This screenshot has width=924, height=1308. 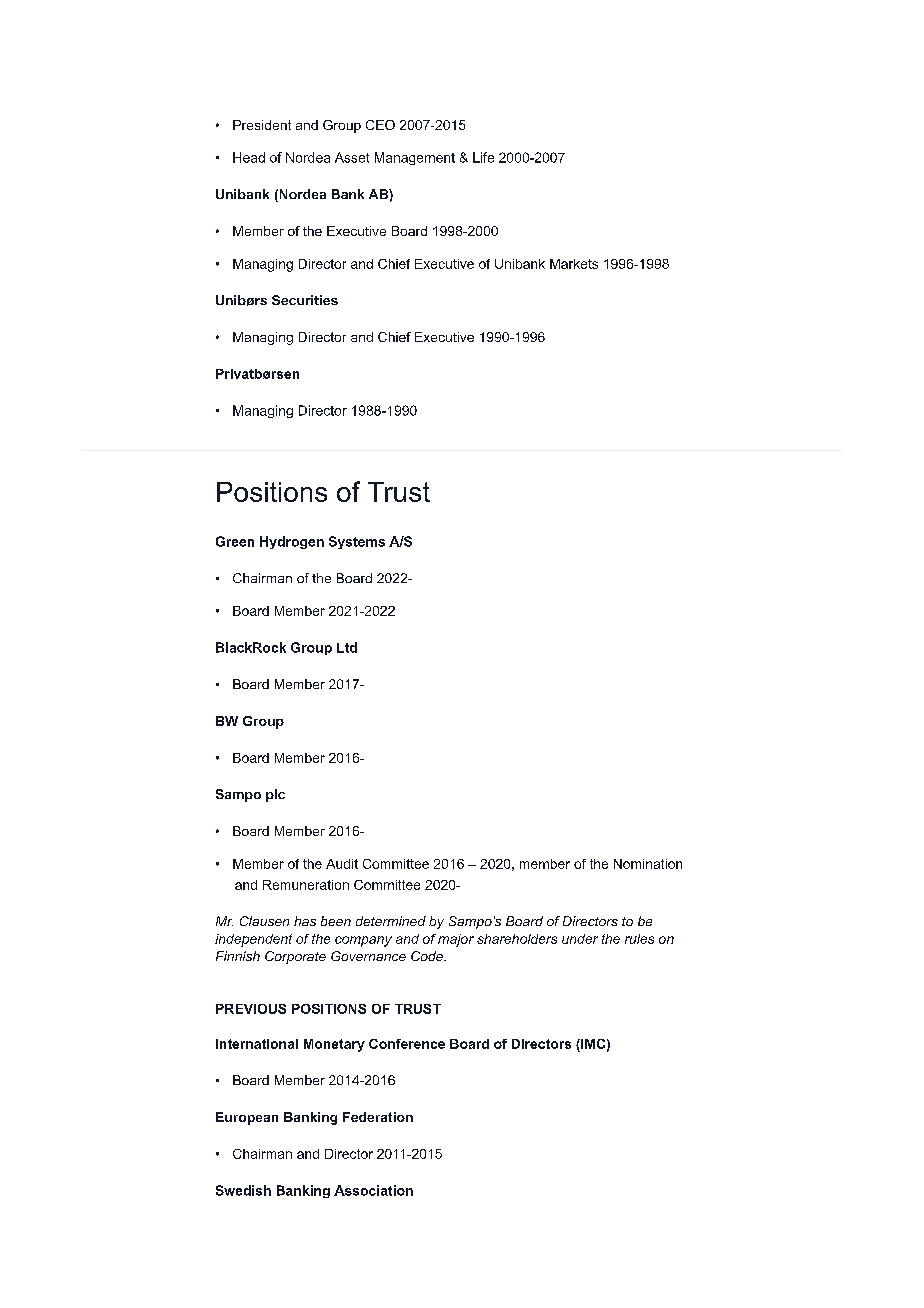 I want to click on Systems, so click(x=357, y=542).
